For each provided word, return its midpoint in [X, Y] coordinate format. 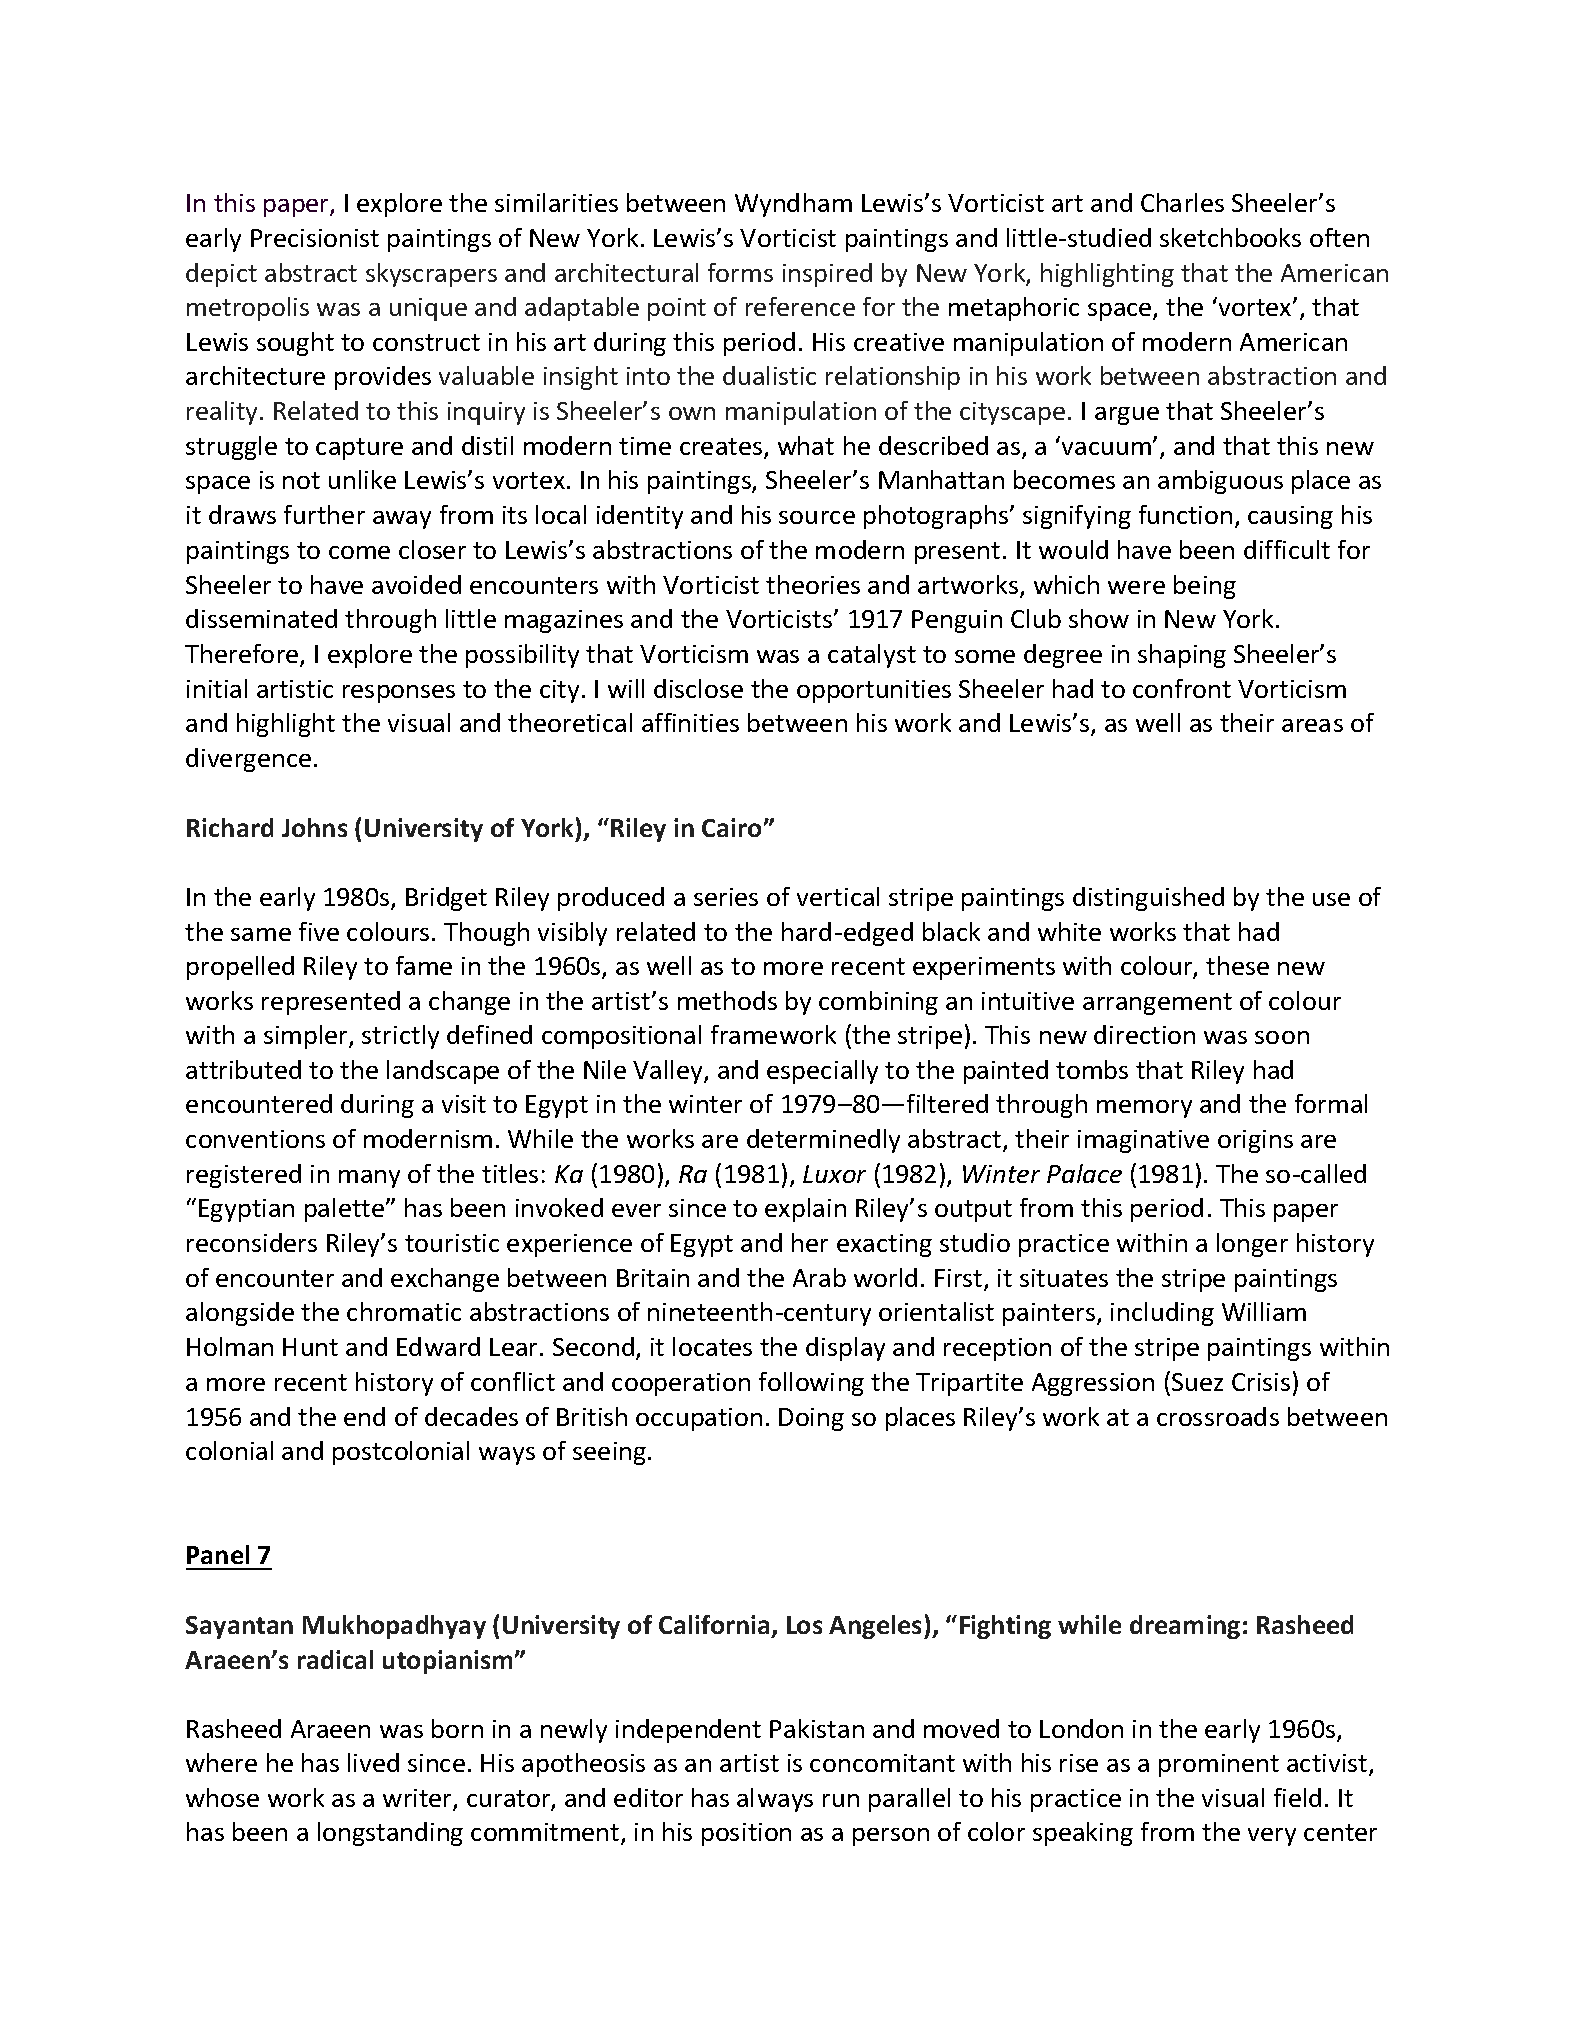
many [369, 1179]
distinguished [1148, 899]
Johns [314, 827]
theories [813, 584]
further [324, 514]
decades [471, 1416]
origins [1255, 1141]
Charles [1182, 202]
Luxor [834, 1174]
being [1205, 587]
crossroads [1218, 1416]
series [726, 897]
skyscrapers [431, 275]
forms [740, 272]
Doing [811, 1419]
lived [373, 1762]
